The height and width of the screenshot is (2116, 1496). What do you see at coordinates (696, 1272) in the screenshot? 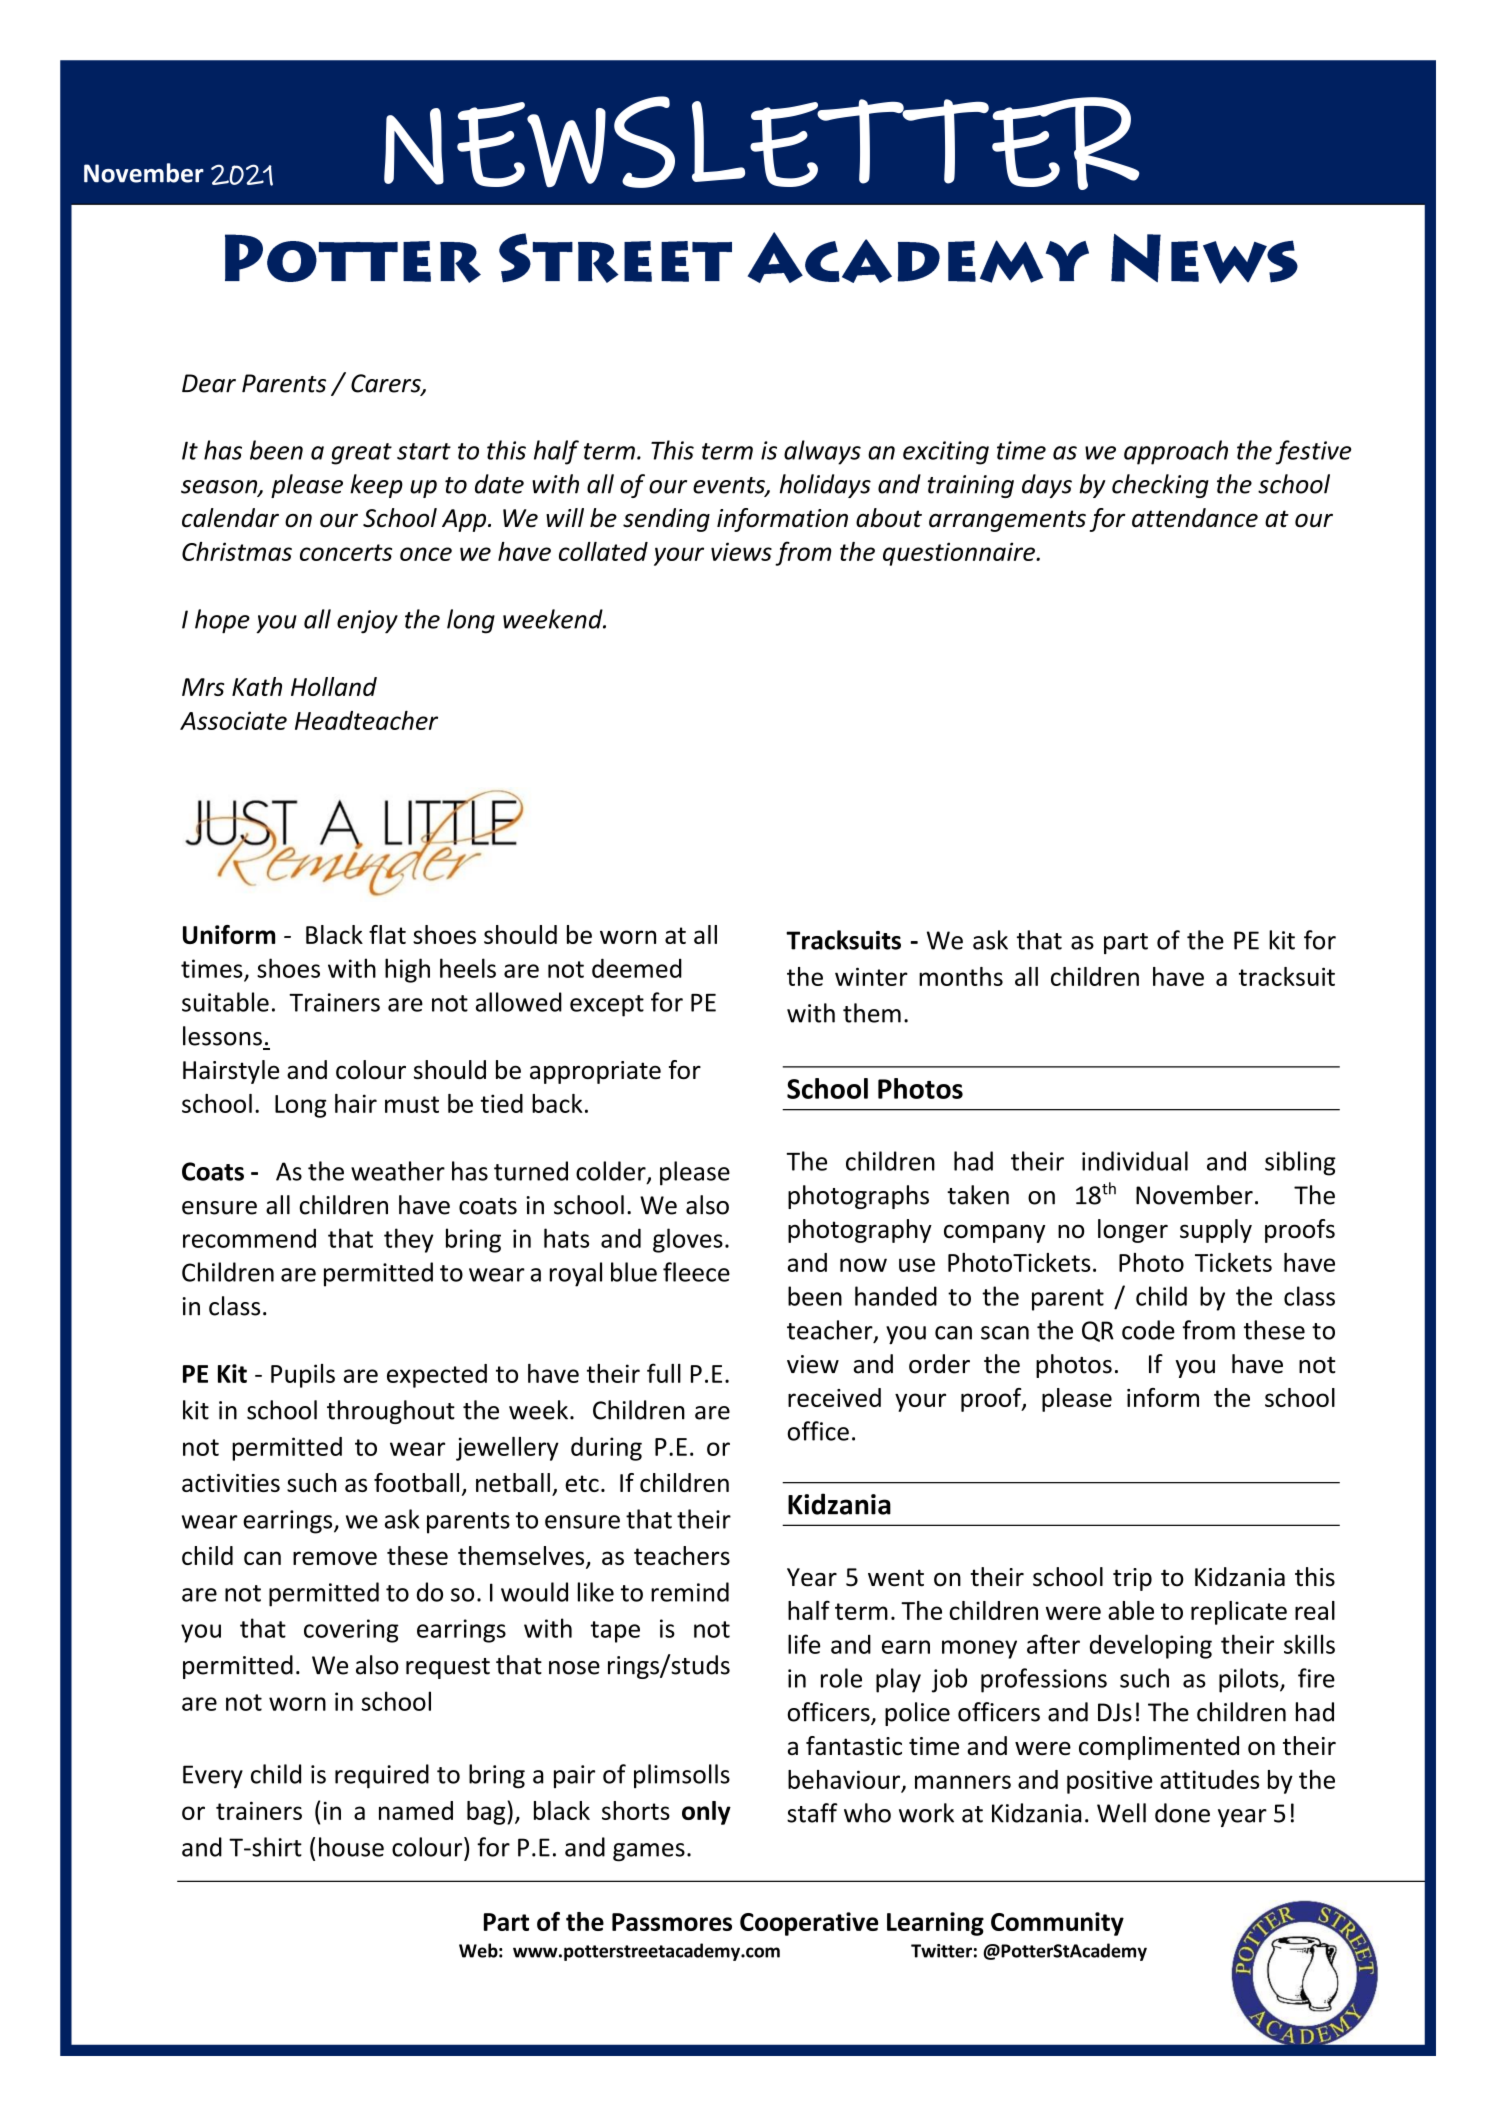
I see `fleece` at bounding box center [696, 1272].
